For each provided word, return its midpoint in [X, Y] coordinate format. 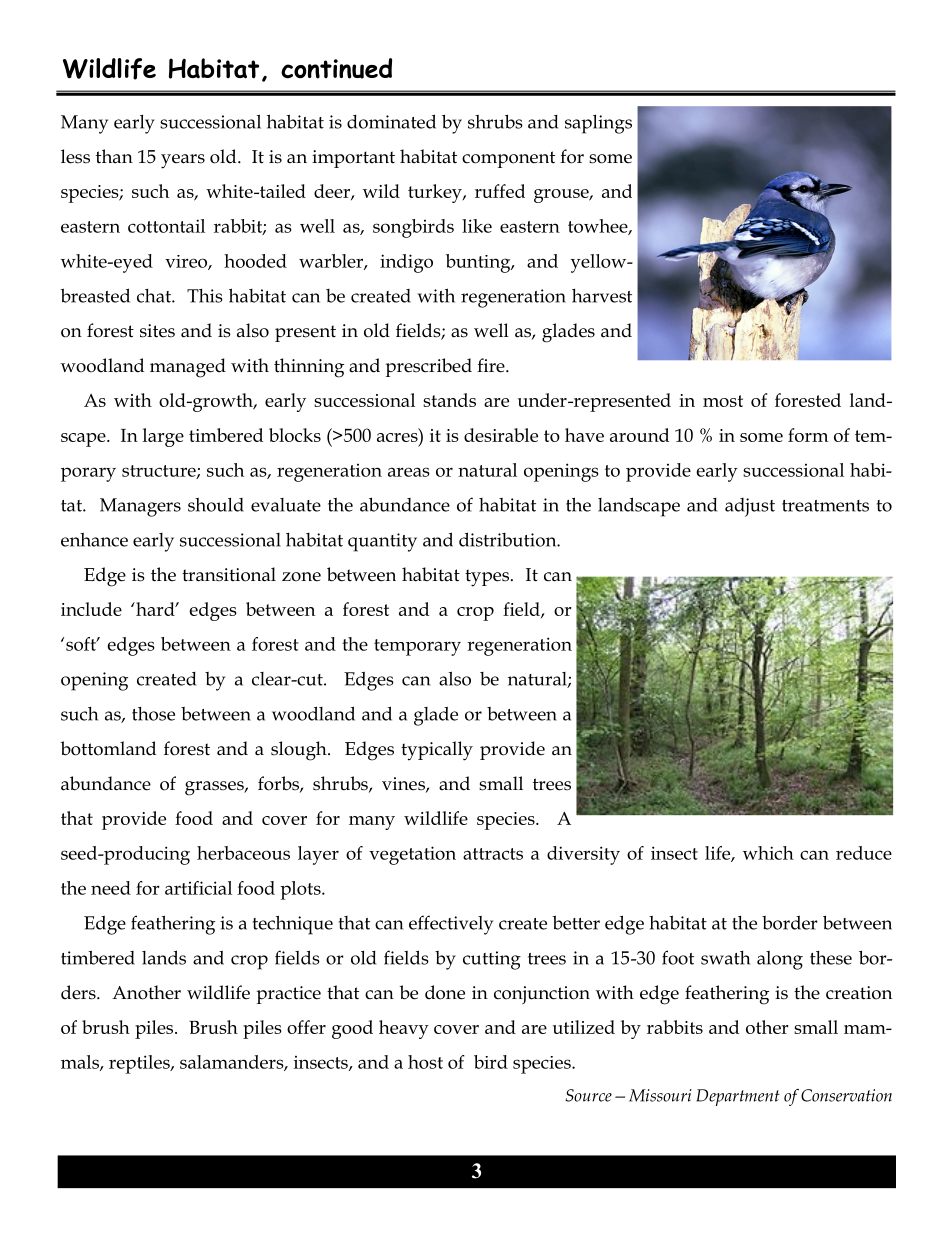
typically [437, 751]
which [768, 853]
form [808, 435]
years [183, 161]
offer [306, 1027]
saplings [598, 124]
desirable [501, 435]
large [163, 437]
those [153, 714]
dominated [391, 121]
